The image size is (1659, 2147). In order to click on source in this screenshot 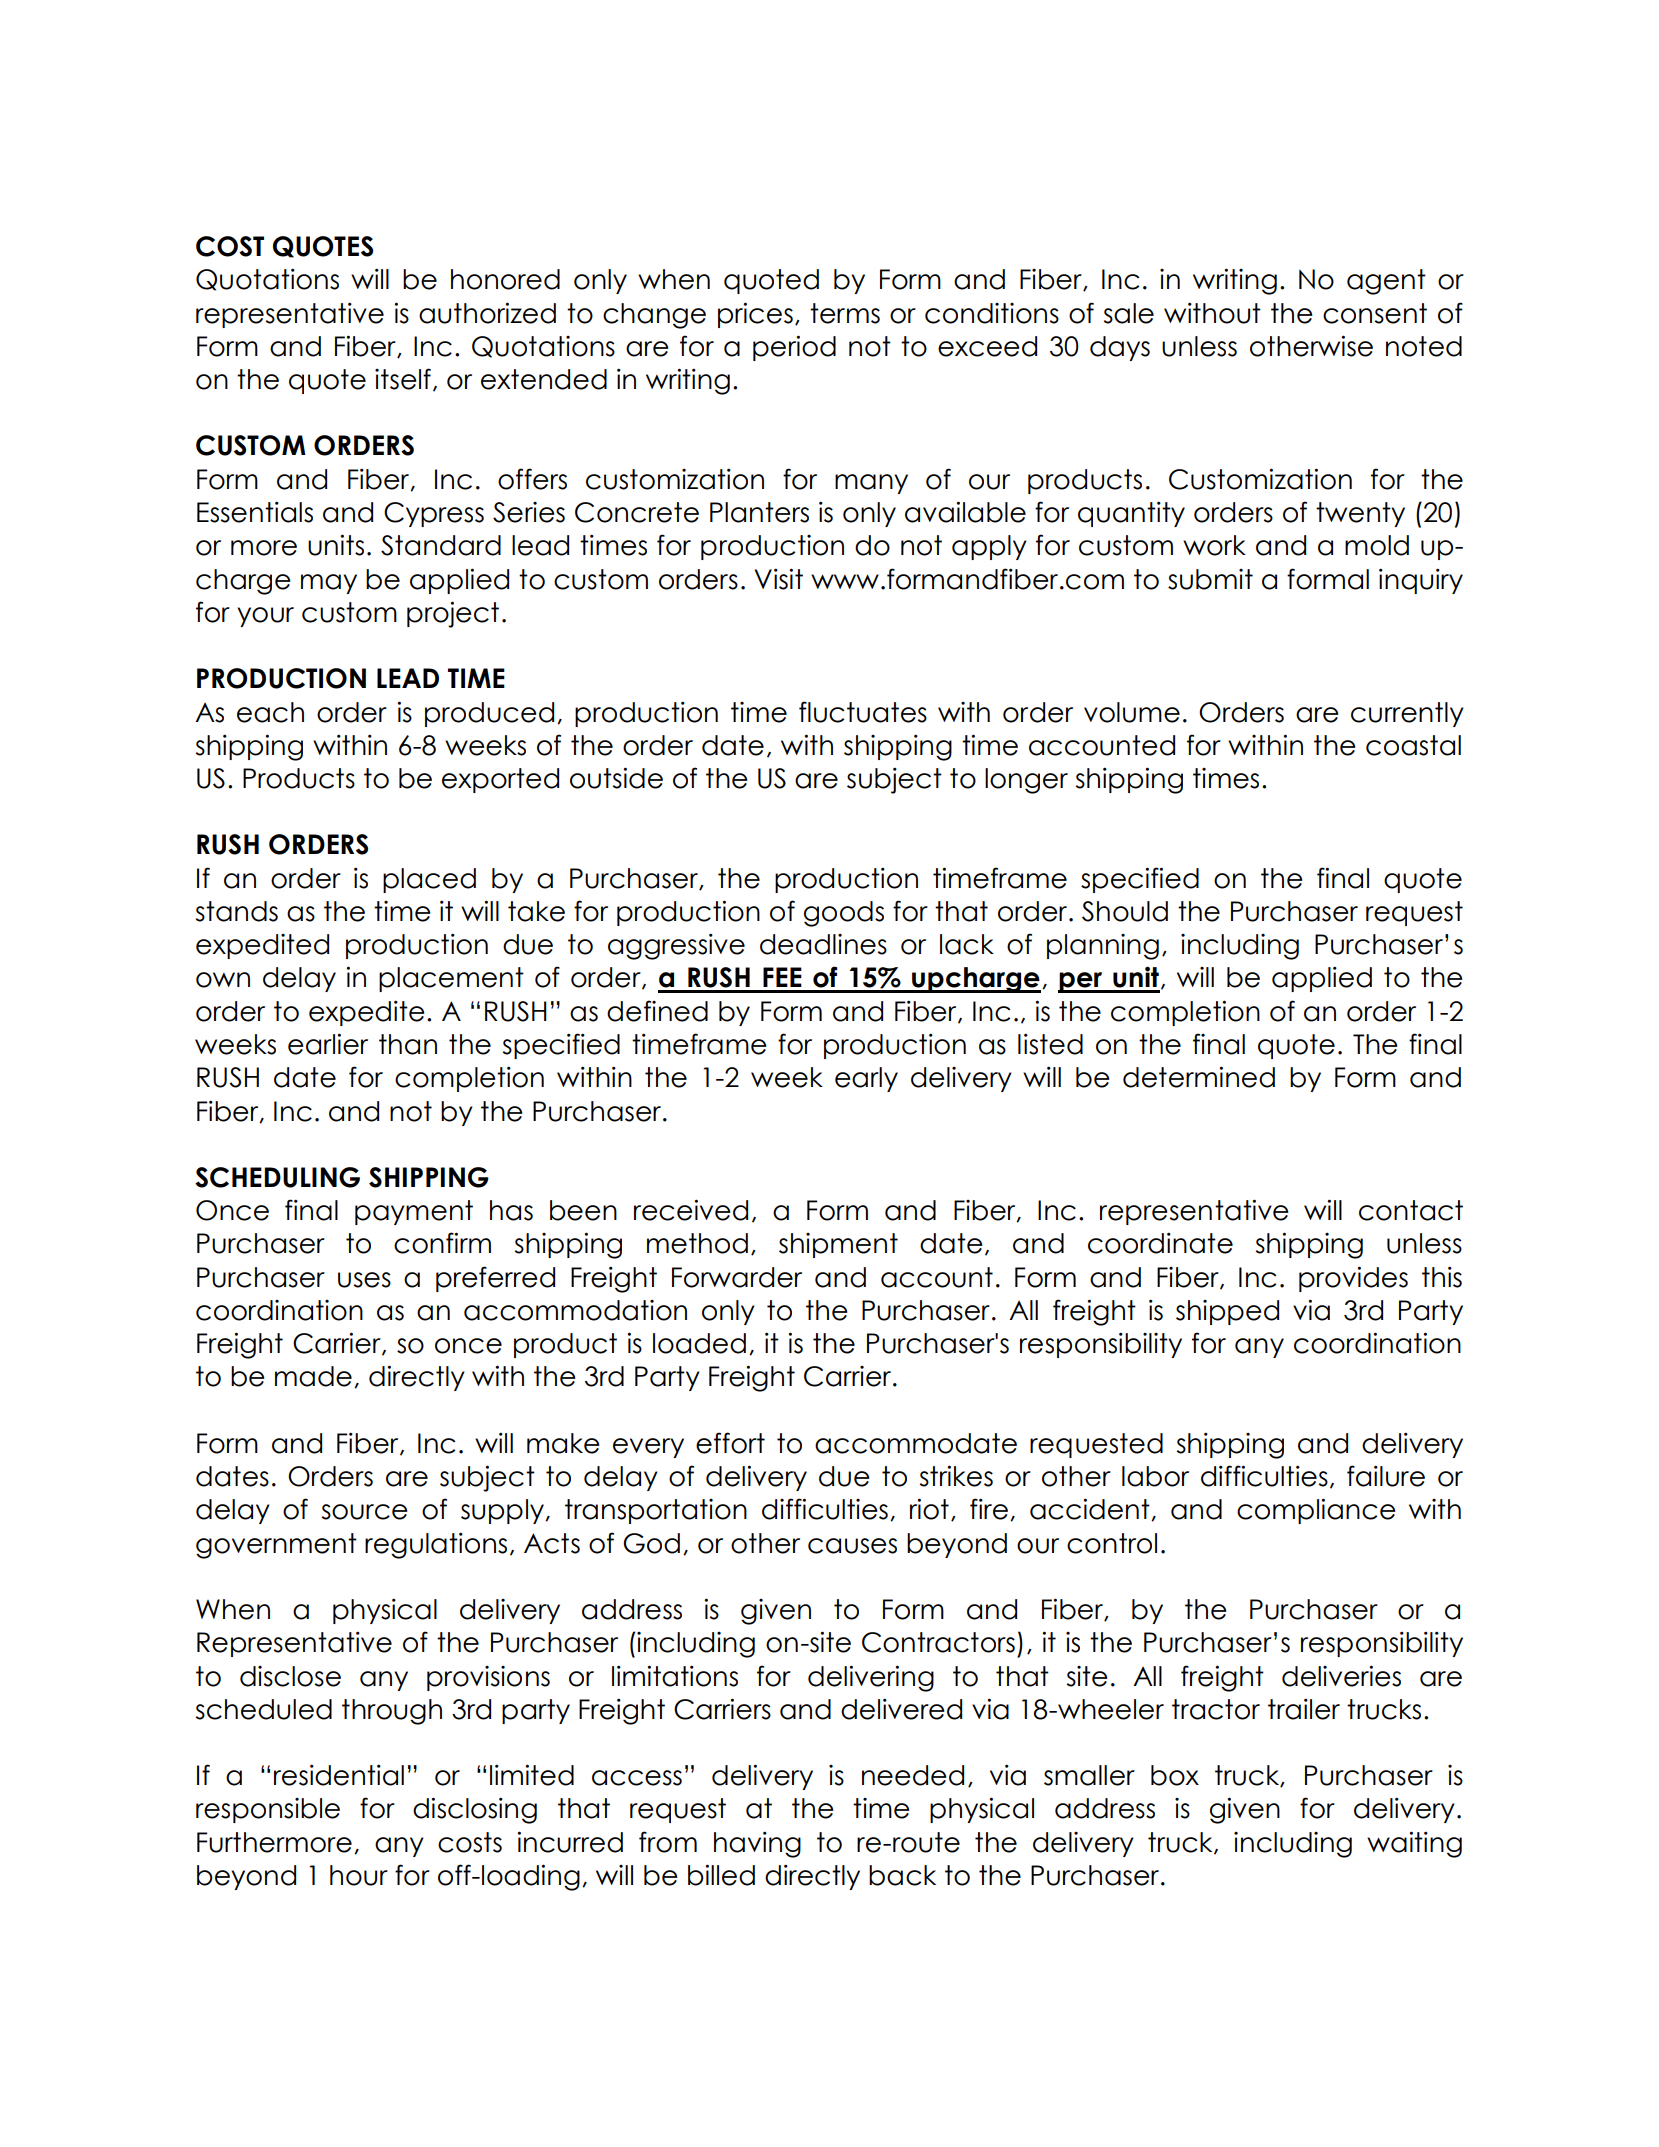, I will do `click(365, 1512)`.
